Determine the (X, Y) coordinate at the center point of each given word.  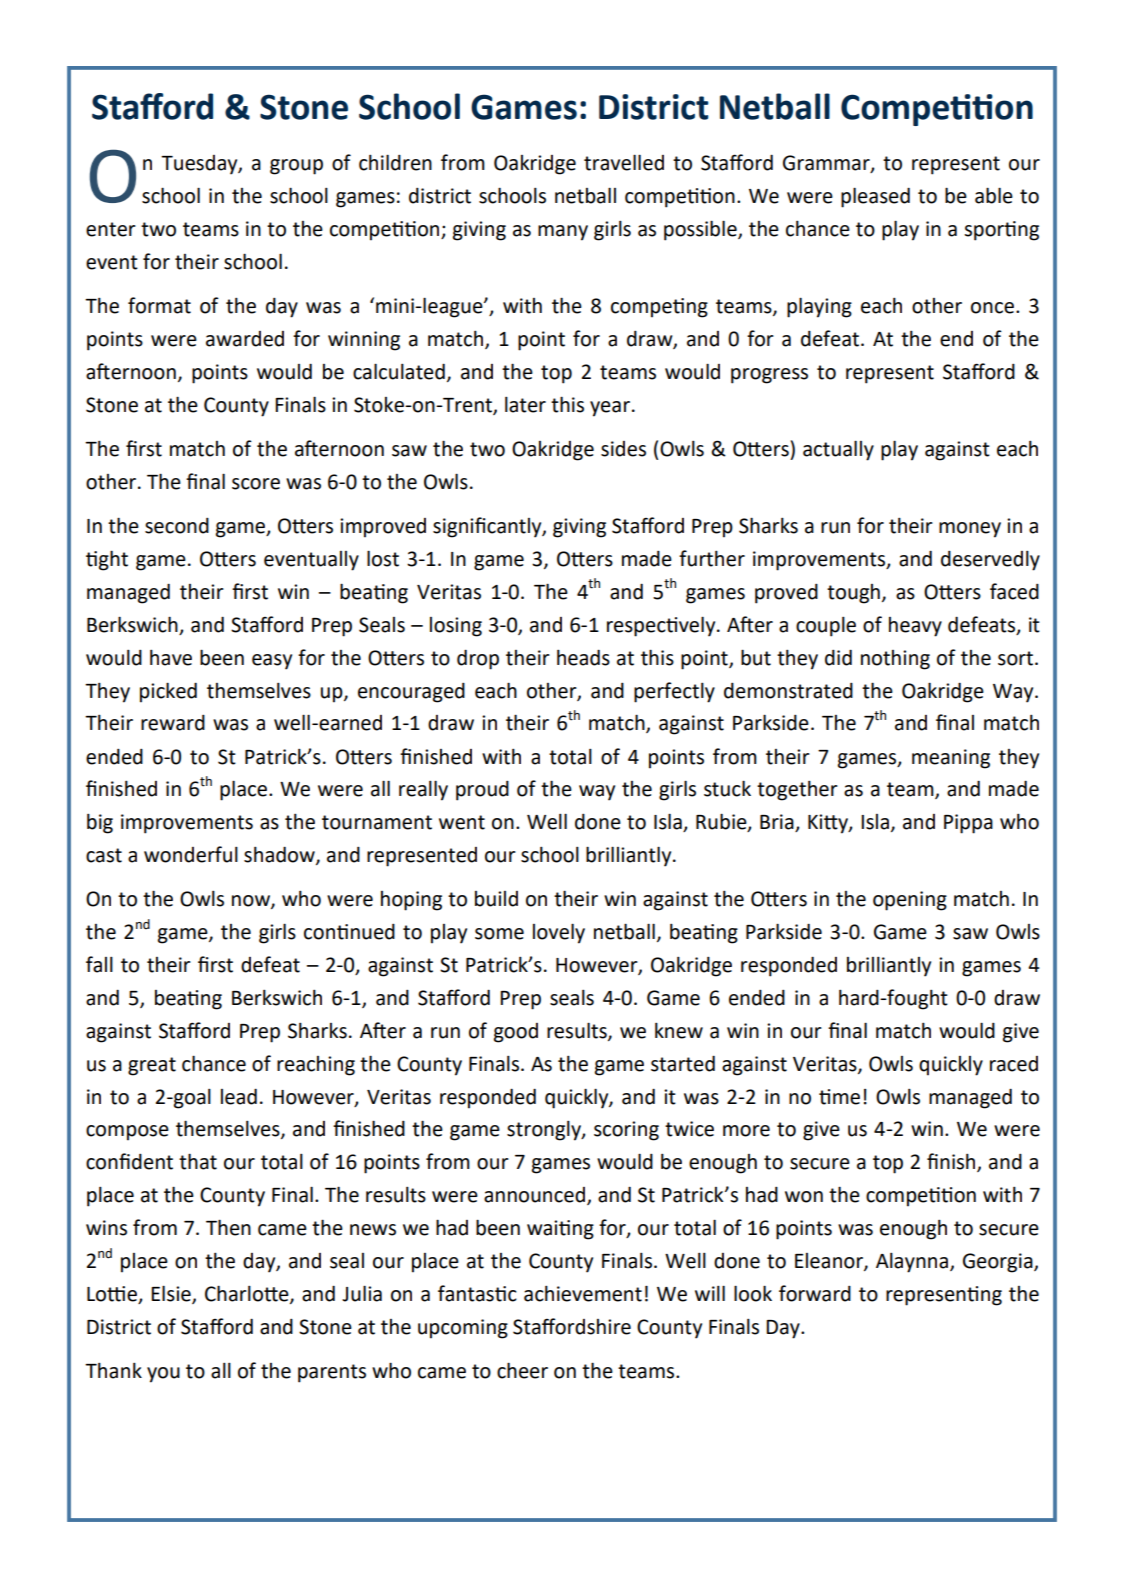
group (296, 167)
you (163, 1375)
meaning (951, 759)
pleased (875, 197)
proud (482, 791)
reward (173, 723)
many (563, 233)
